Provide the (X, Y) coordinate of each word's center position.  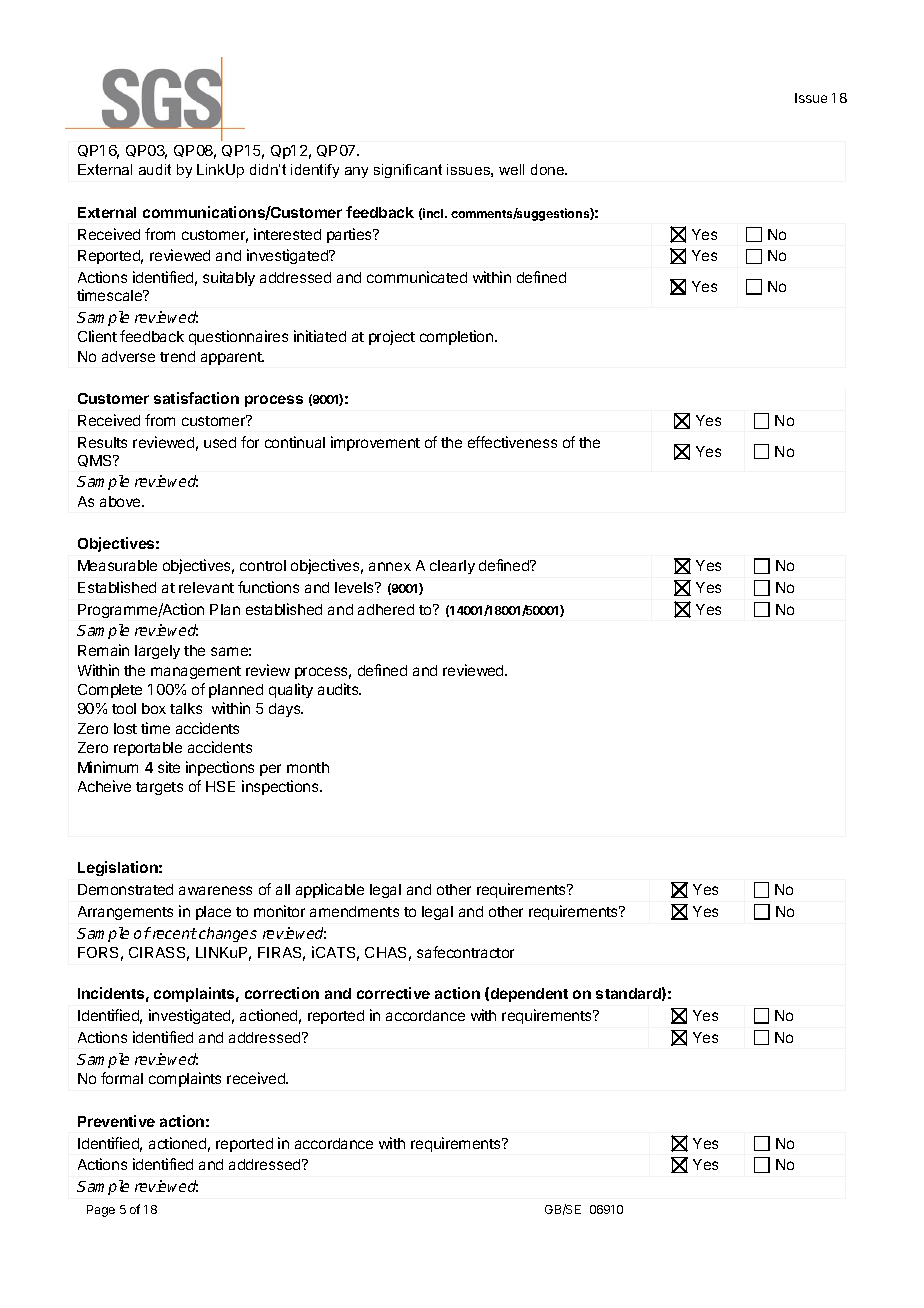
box (154, 708)
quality (291, 690)
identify (315, 171)
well (511, 169)
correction (282, 993)
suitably (229, 278)
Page (101, 1211)
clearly (452, 567)
